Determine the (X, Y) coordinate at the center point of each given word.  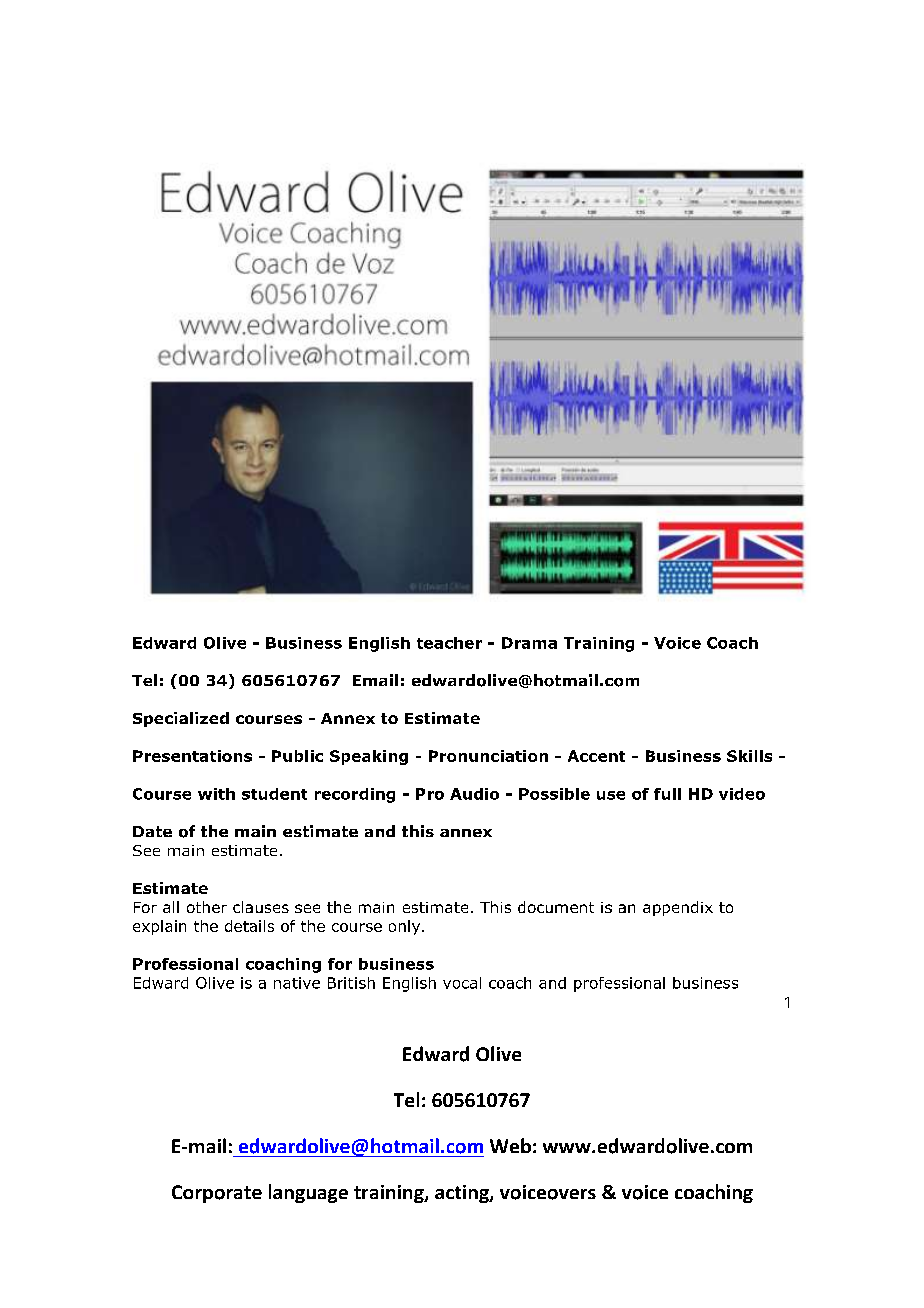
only (406, 927)
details (249, 926)
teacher (449, 643)
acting (463, 1194)
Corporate (217, 1194)
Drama (529, 643)
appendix (678, 908)
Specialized (181, 719)
